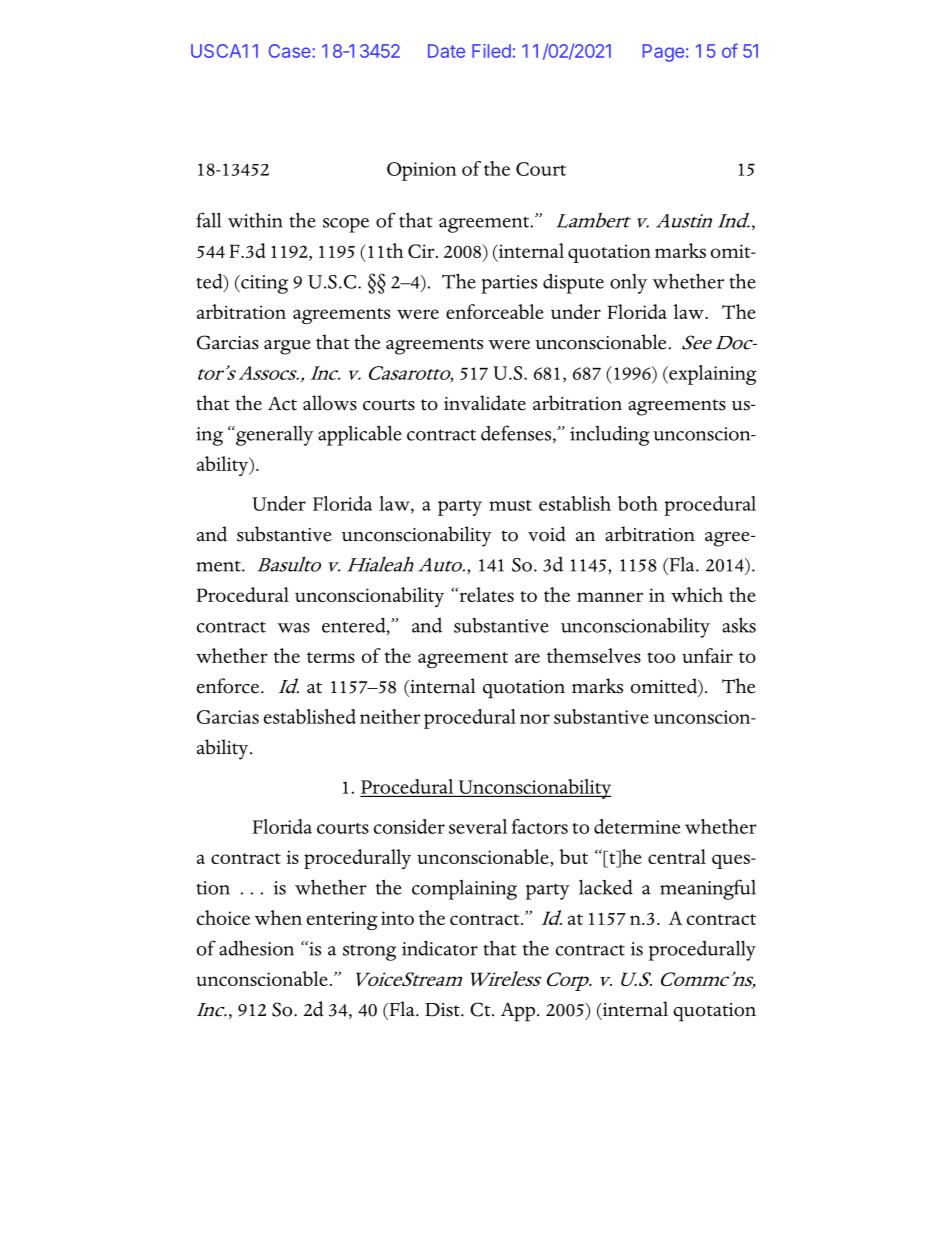  What do you see at coordinates (638, 503) in the screenshot?
I see `both` at bounding box center [638, 503].
